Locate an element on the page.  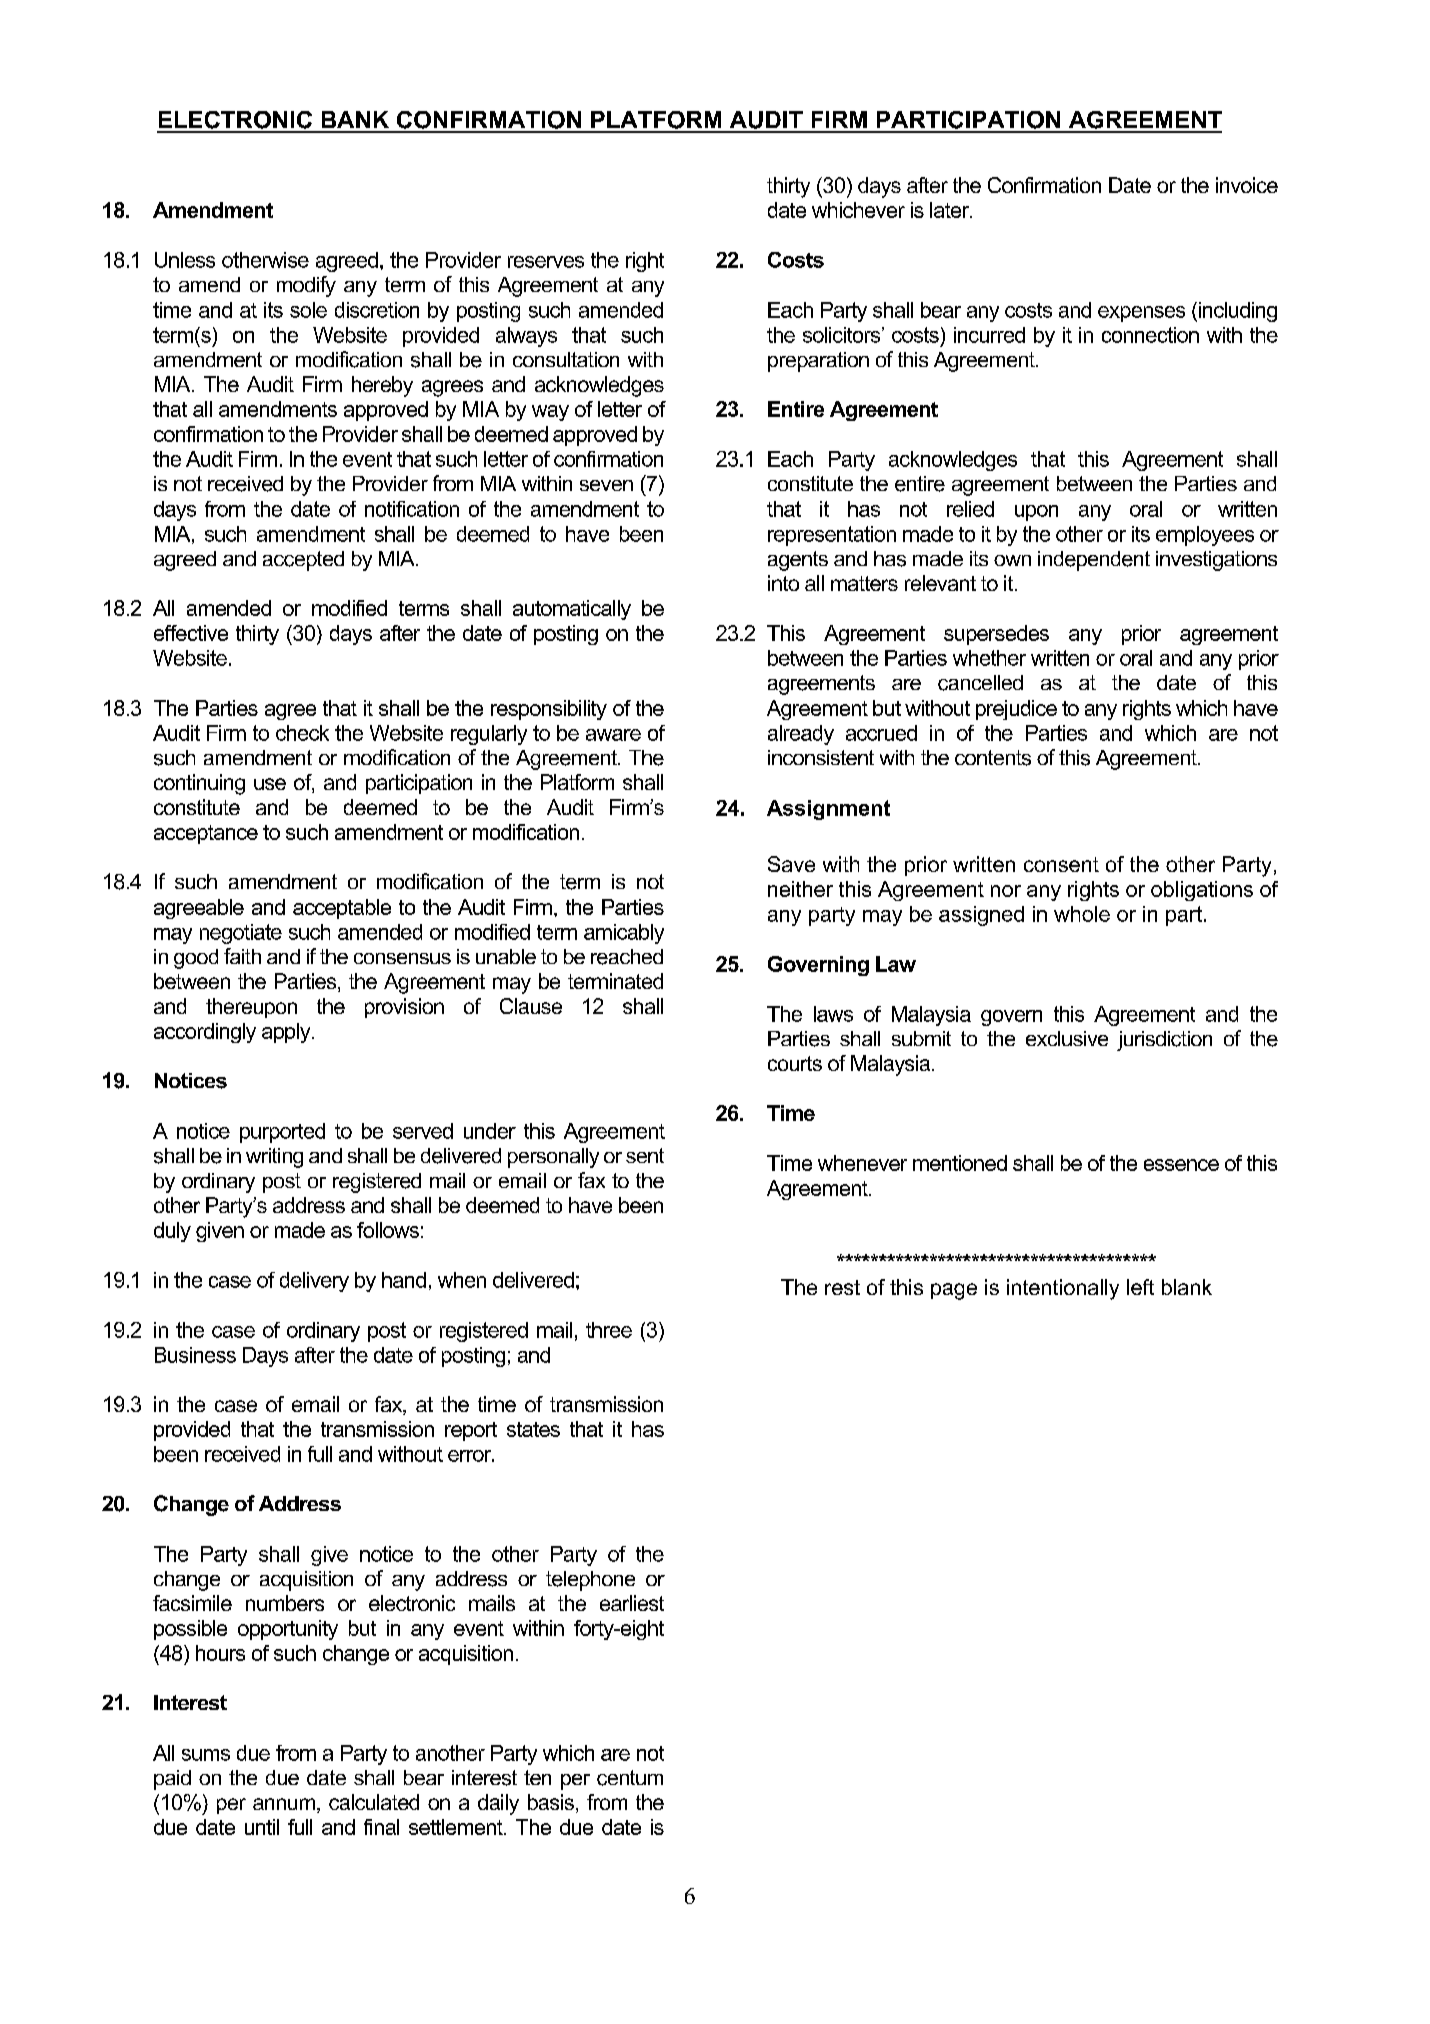
annum is located at coordinates (284, 1804).
